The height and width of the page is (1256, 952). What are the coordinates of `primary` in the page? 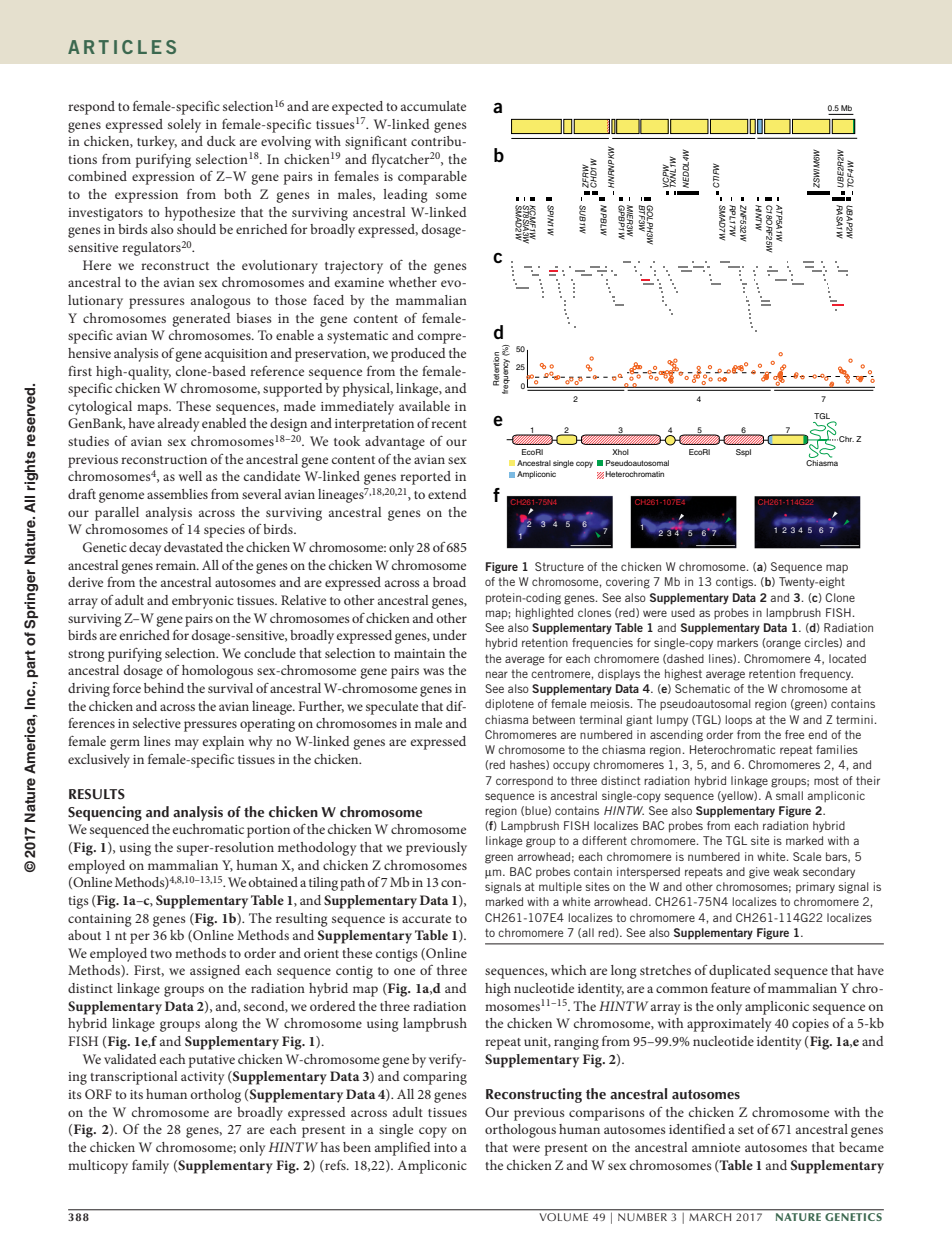 It's located at (815, 888).
